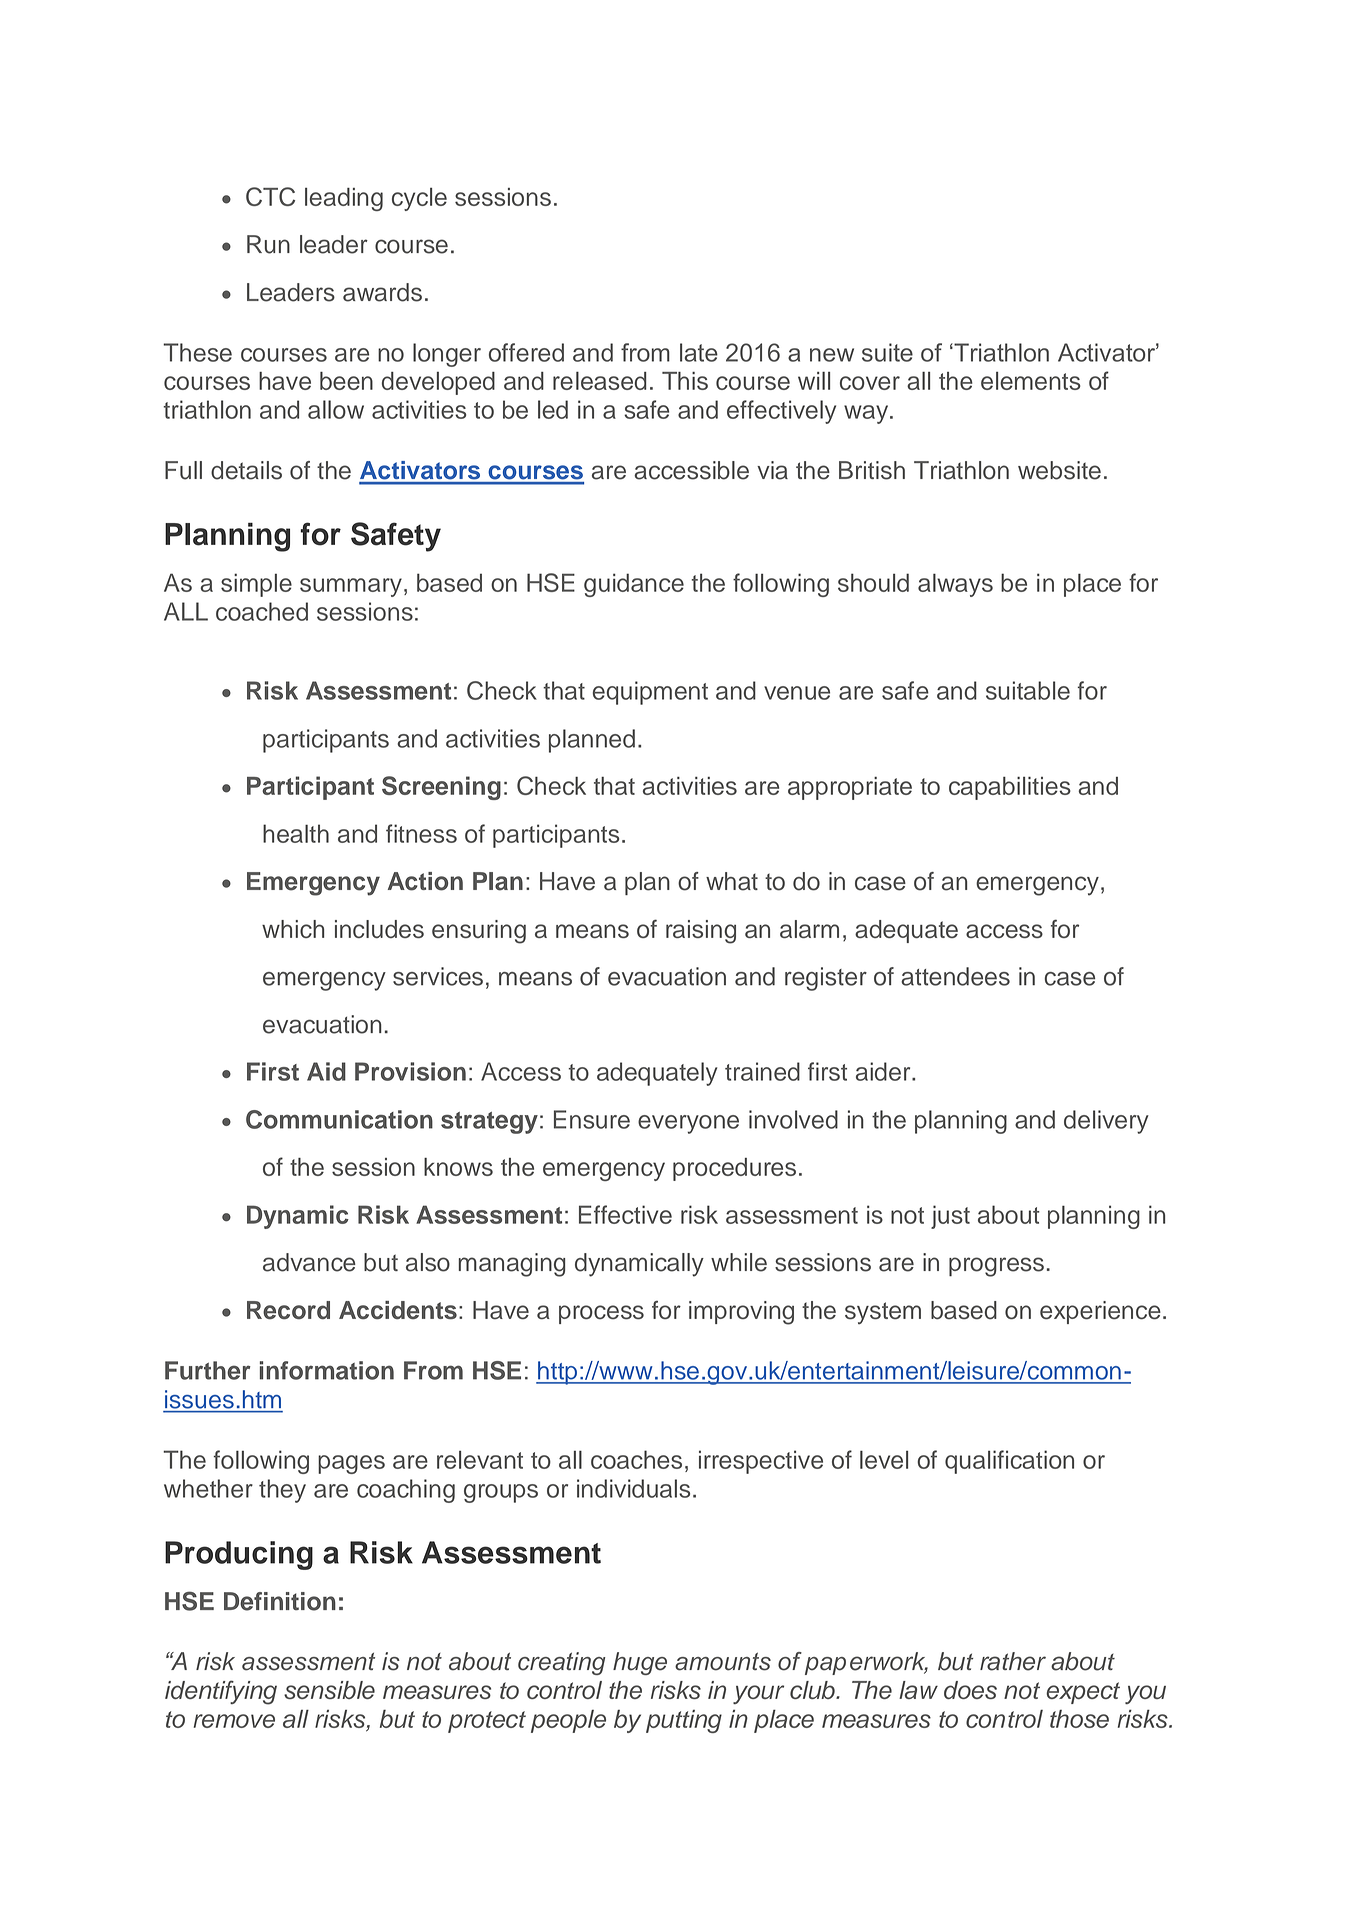 This screenshot has height=1909, width=1350. What do you see at coordinates (640, 1663) in the screenshot?
I see `huge` at bounding box center [640, 1663].
